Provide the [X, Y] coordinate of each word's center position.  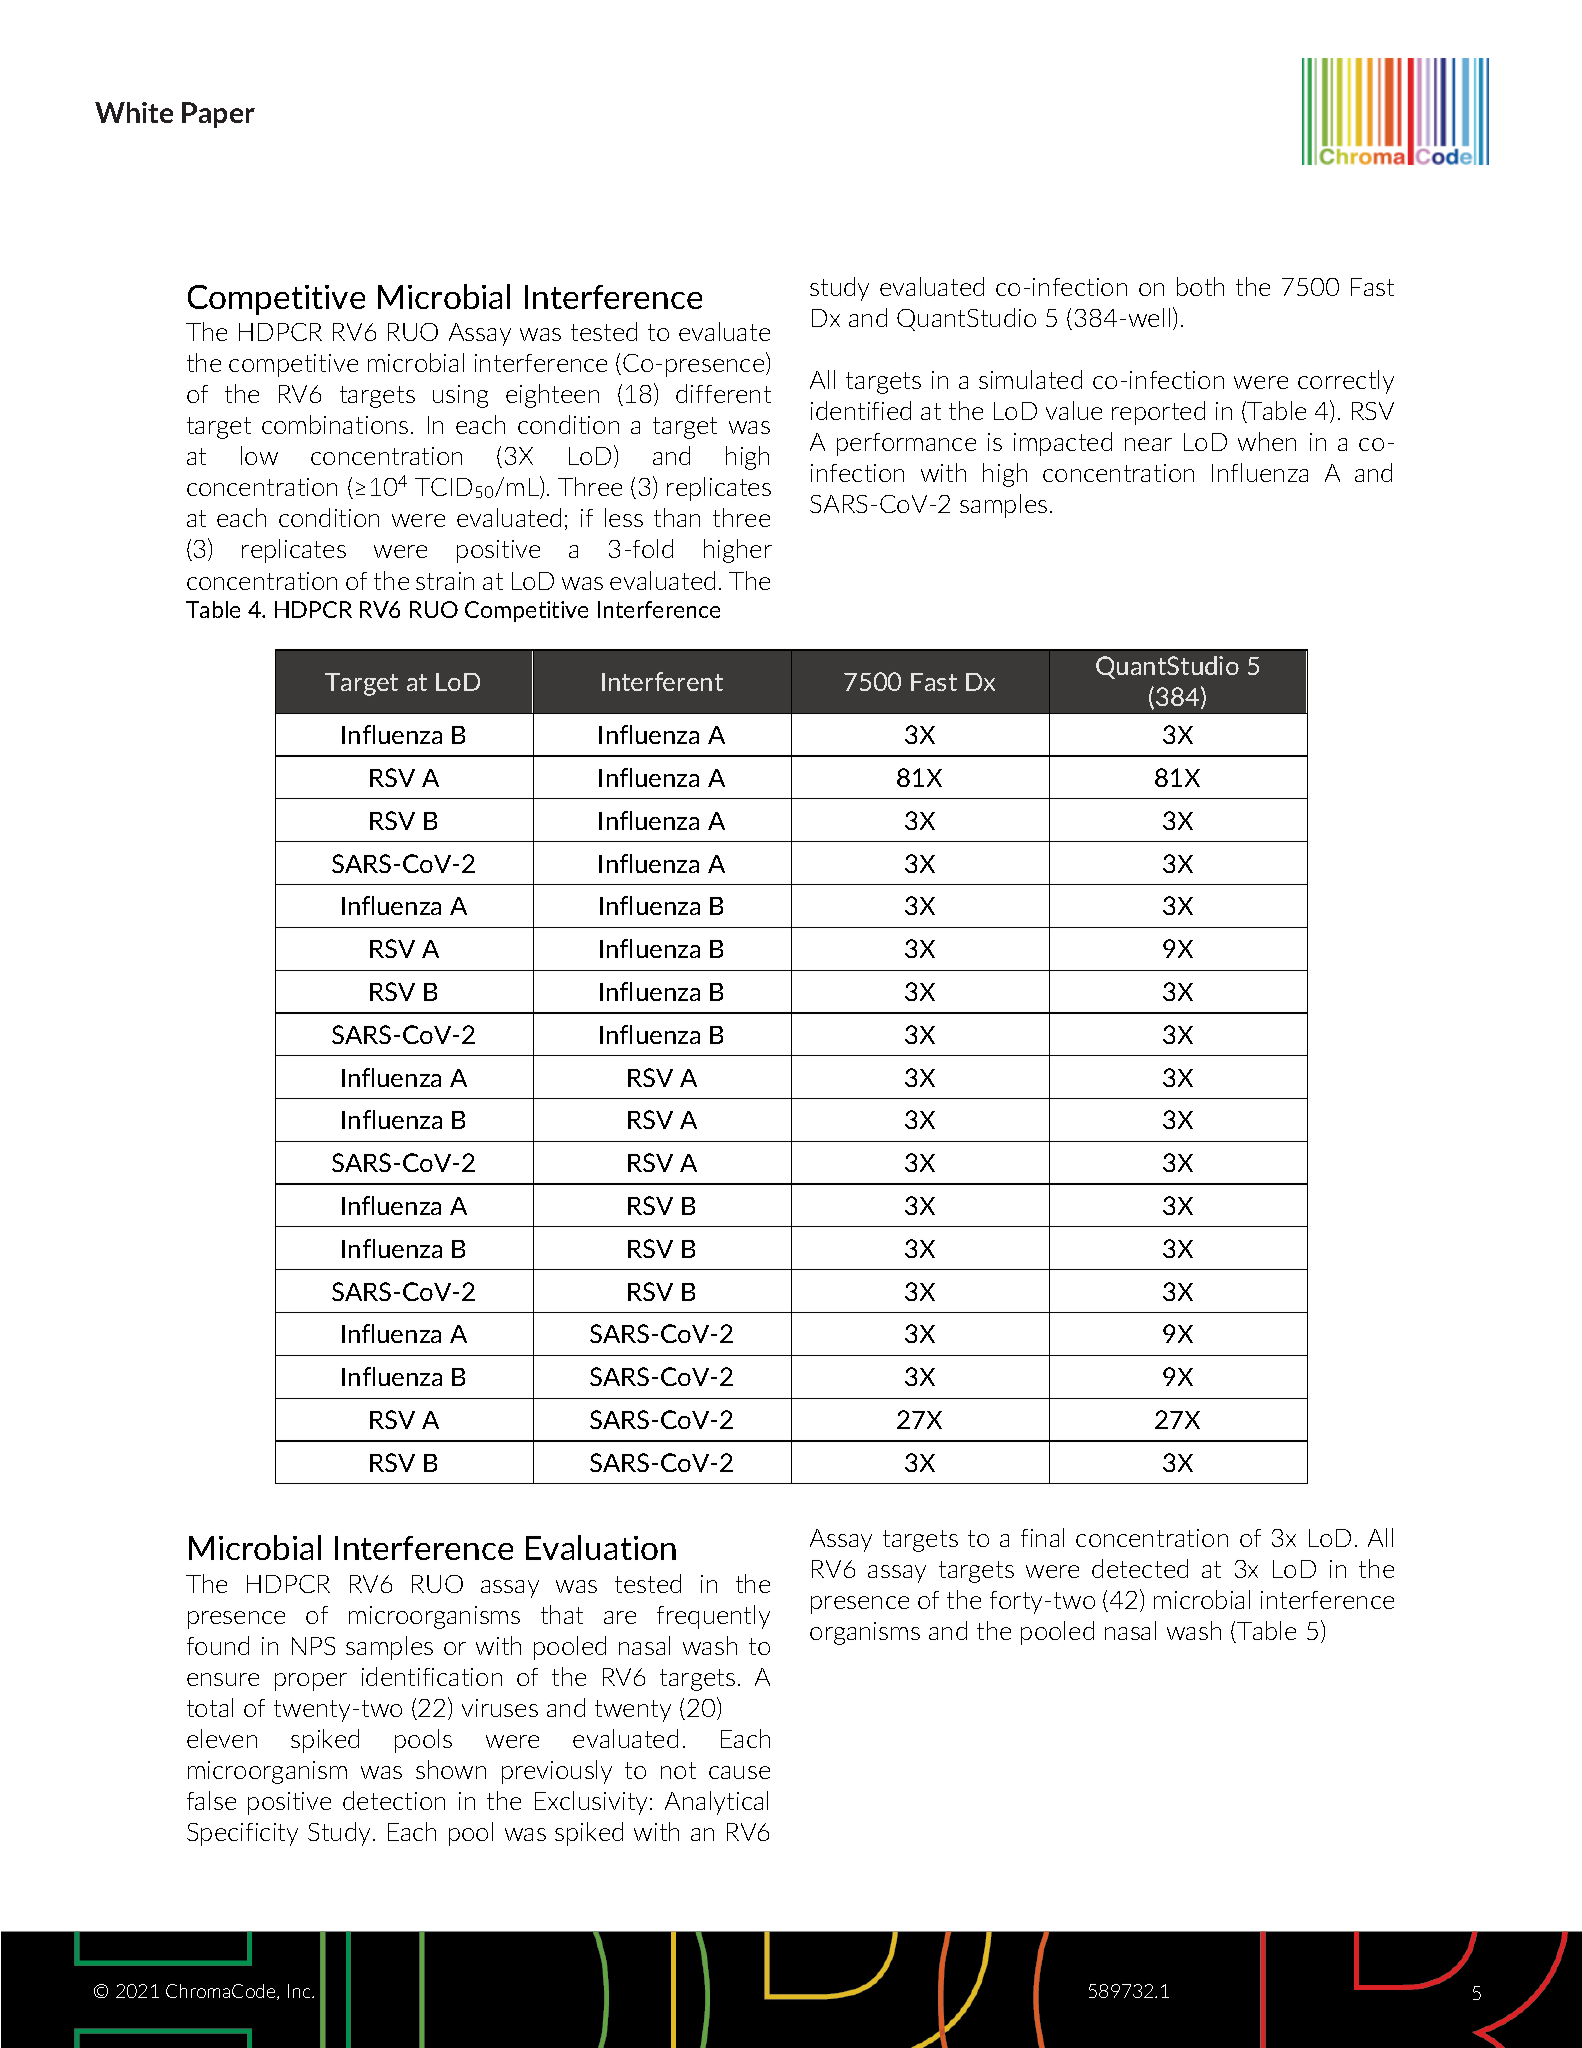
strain [445, 581]
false [211, 1800]
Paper [218, 115]
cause [739, 1772]
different [723, 393]
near [1148, 444]
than [677, 517]
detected [1140, 1568]
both [1200, 286]
